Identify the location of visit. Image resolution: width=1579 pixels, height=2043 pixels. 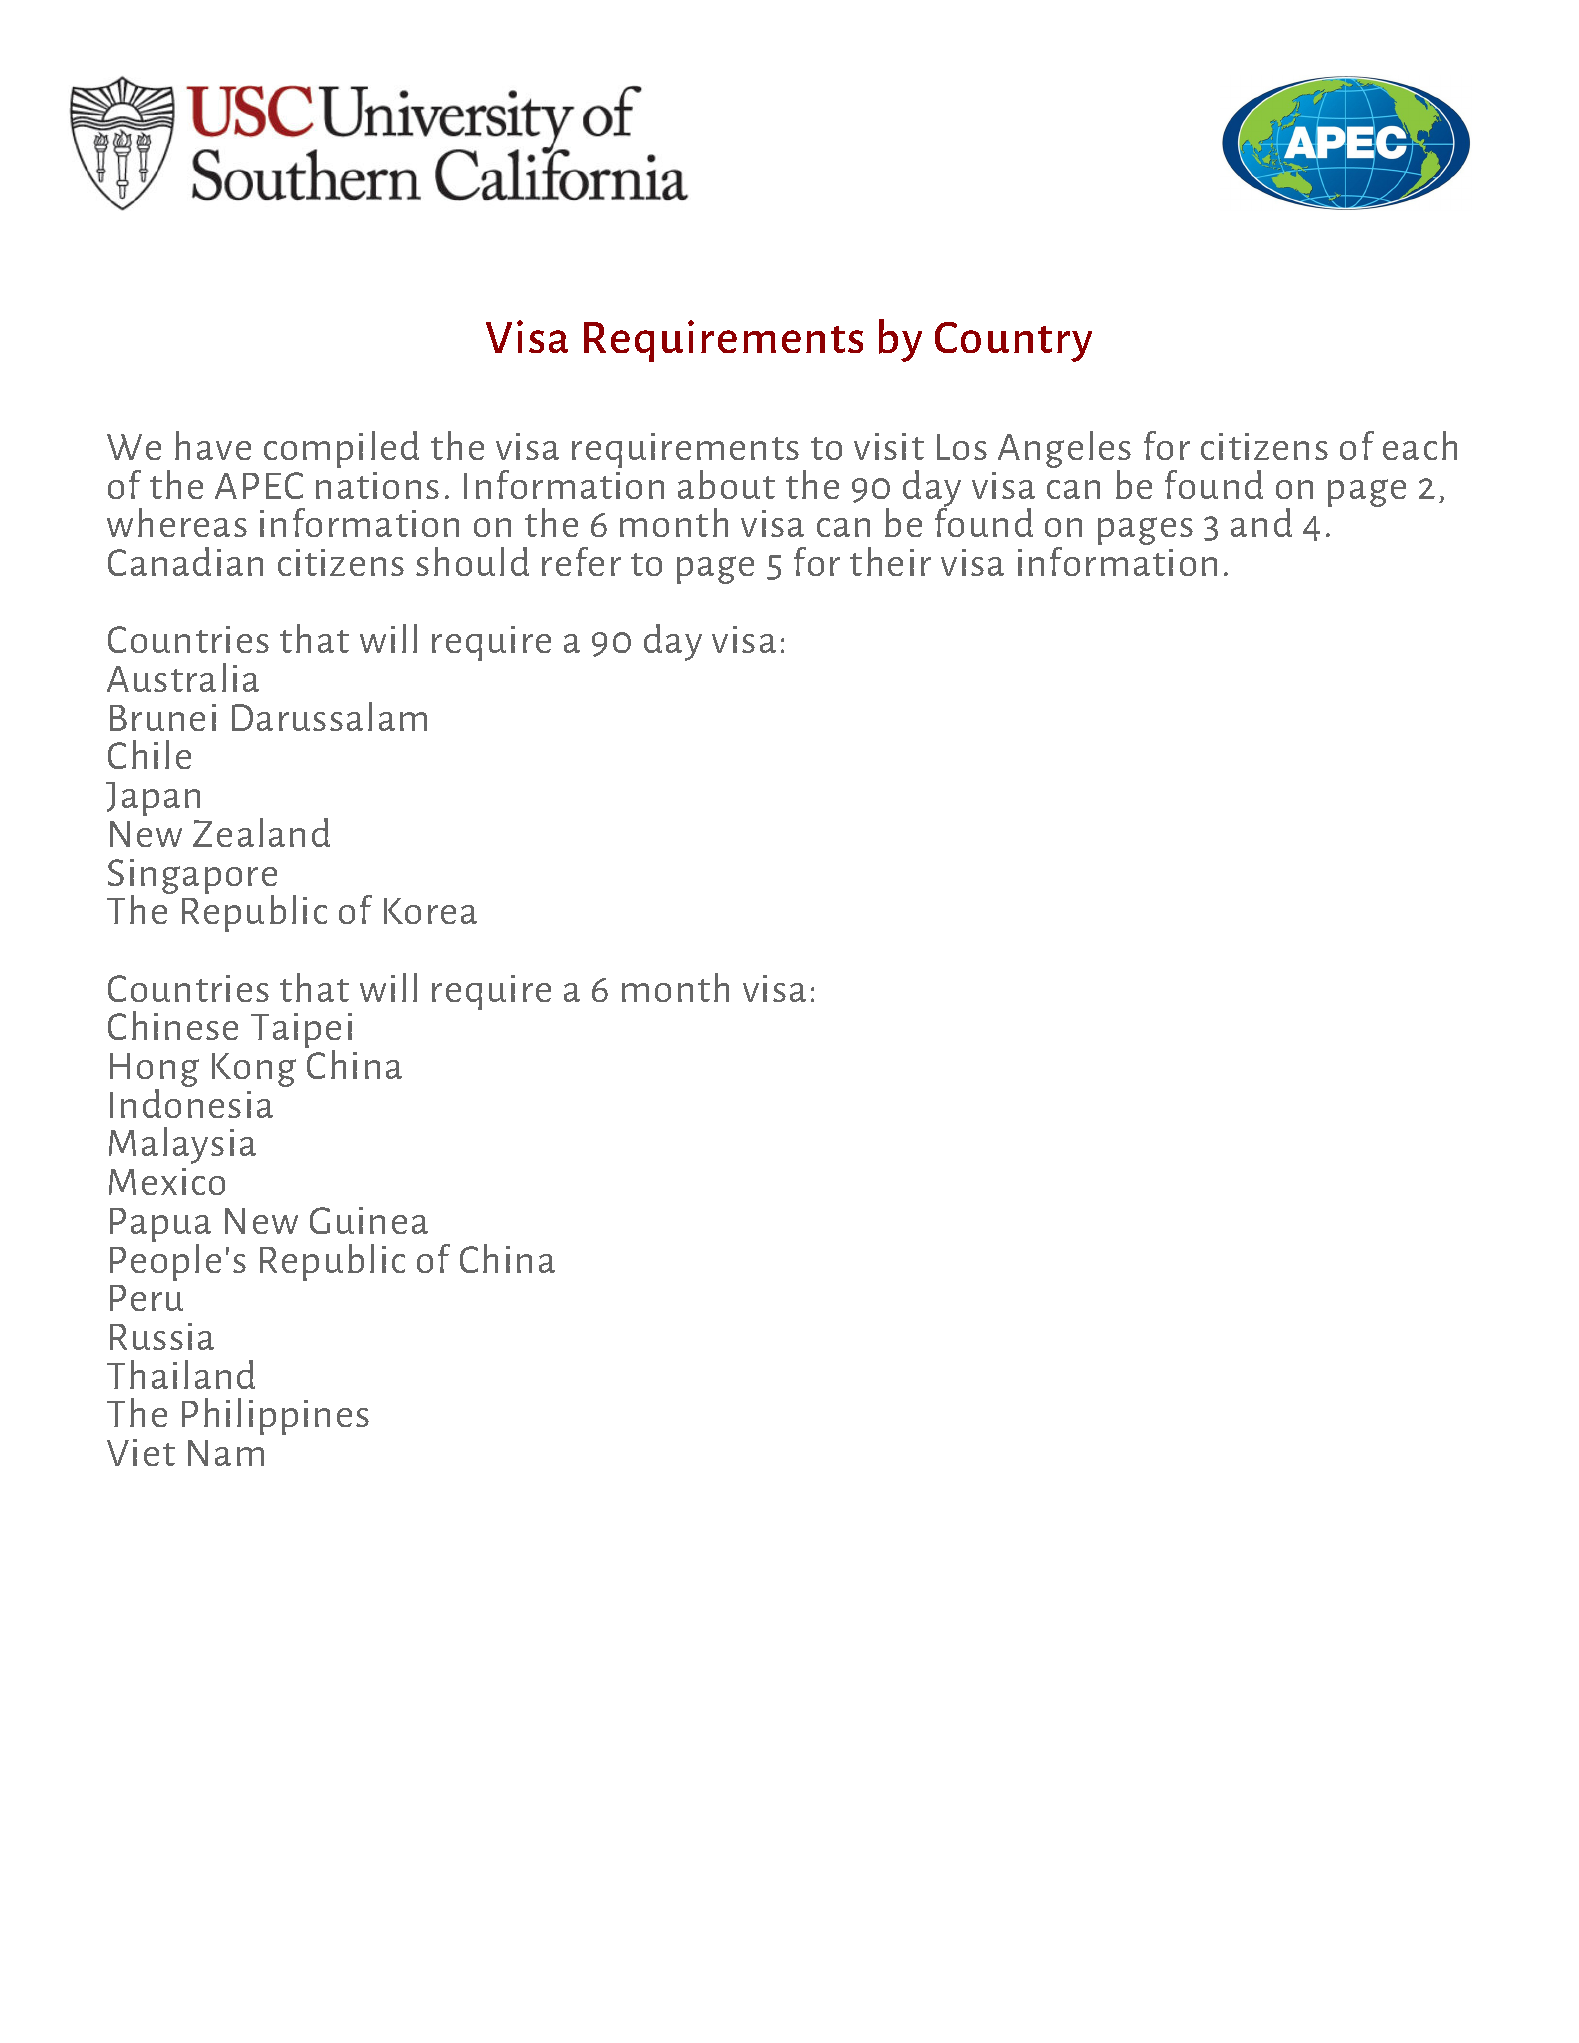
(889, 446).
